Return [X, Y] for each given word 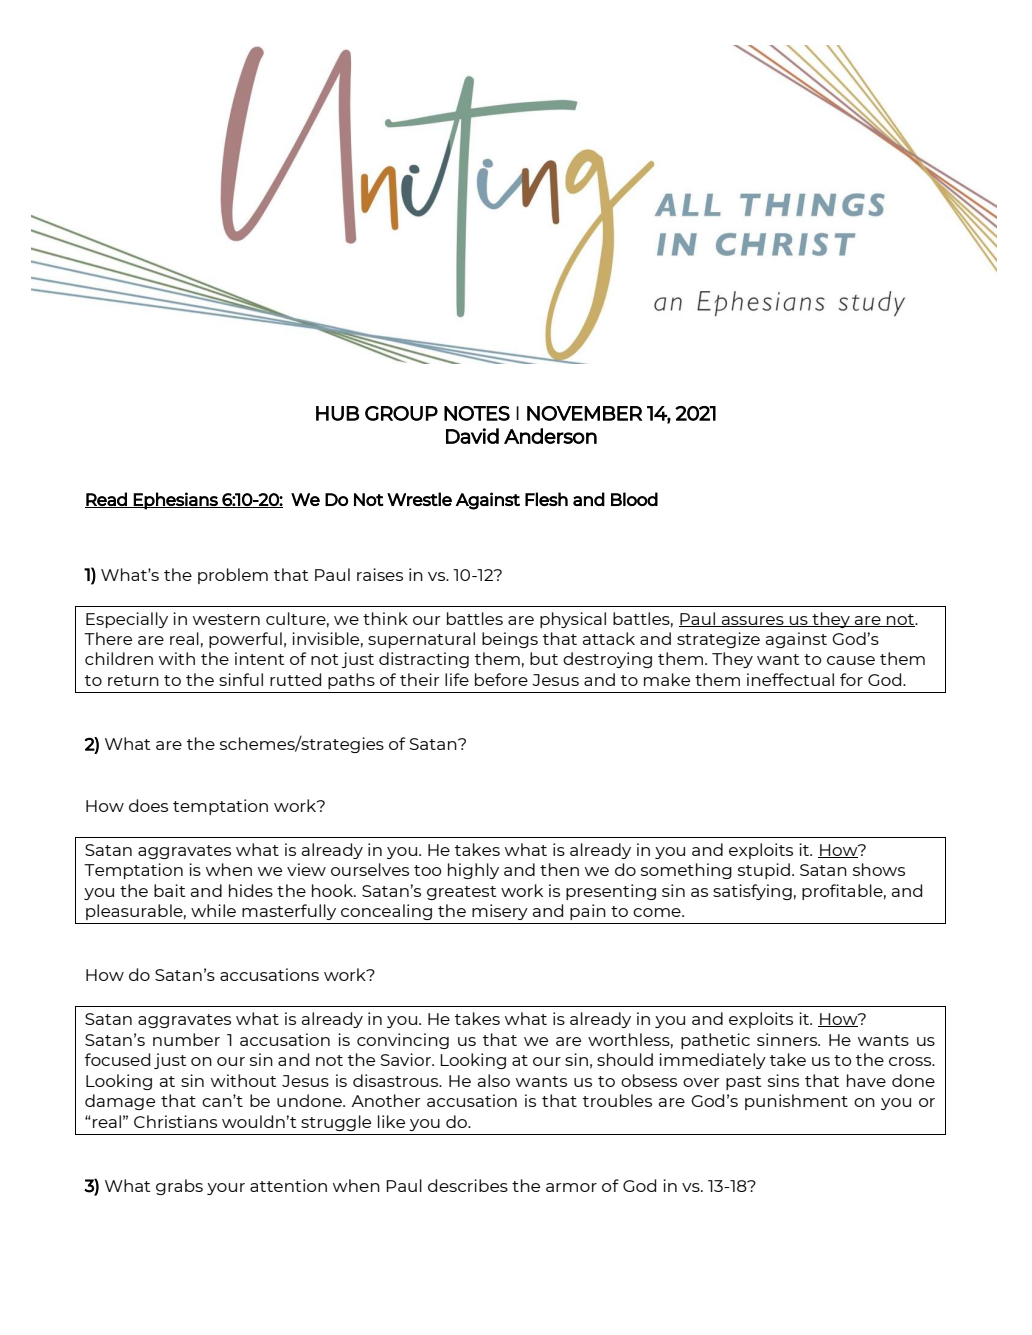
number [186, 1039]
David [472, 436]
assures [753, 621]
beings [510, 640]
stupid [764, 871]
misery [500, 912]
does [148, 805]
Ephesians [176, 501]
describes [468, 1185]
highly [473, 871]
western [226, 619]
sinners [788, 1039]
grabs [179, 1187]
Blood [634, 499]
